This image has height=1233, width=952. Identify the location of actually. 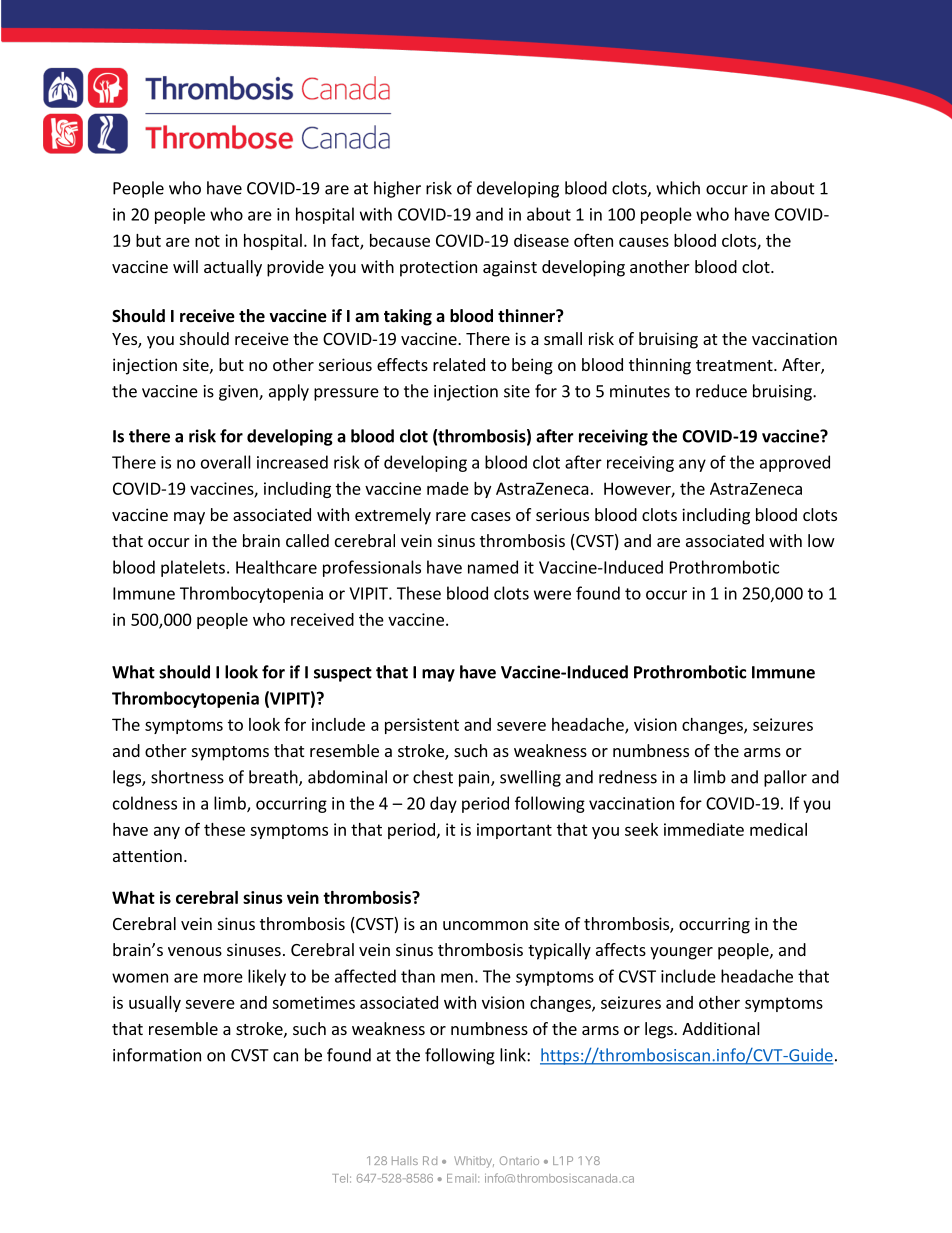
(233, 268).
